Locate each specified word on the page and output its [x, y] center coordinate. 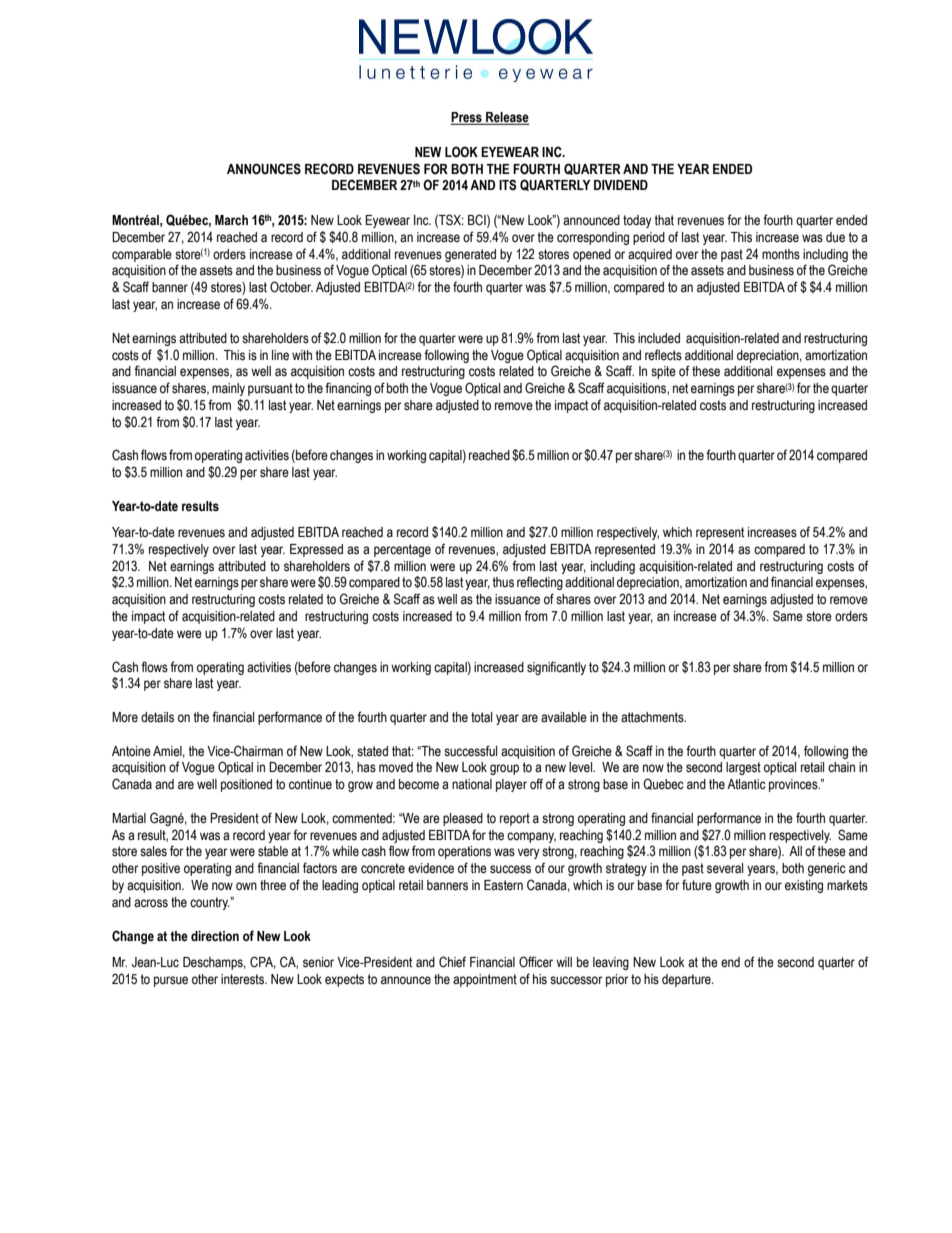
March [231, 220]
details [157, 717]
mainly [228, 389]
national [472, 784]
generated [470, 255]
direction [215, 936]
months [781, 254]
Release [506, 118]
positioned [246, 785]
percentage [402, 550]
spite [663, 372]
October [291, 287]
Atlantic [746, 784]
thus [503, 582]
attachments [653, 717]
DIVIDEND [621, 185]
